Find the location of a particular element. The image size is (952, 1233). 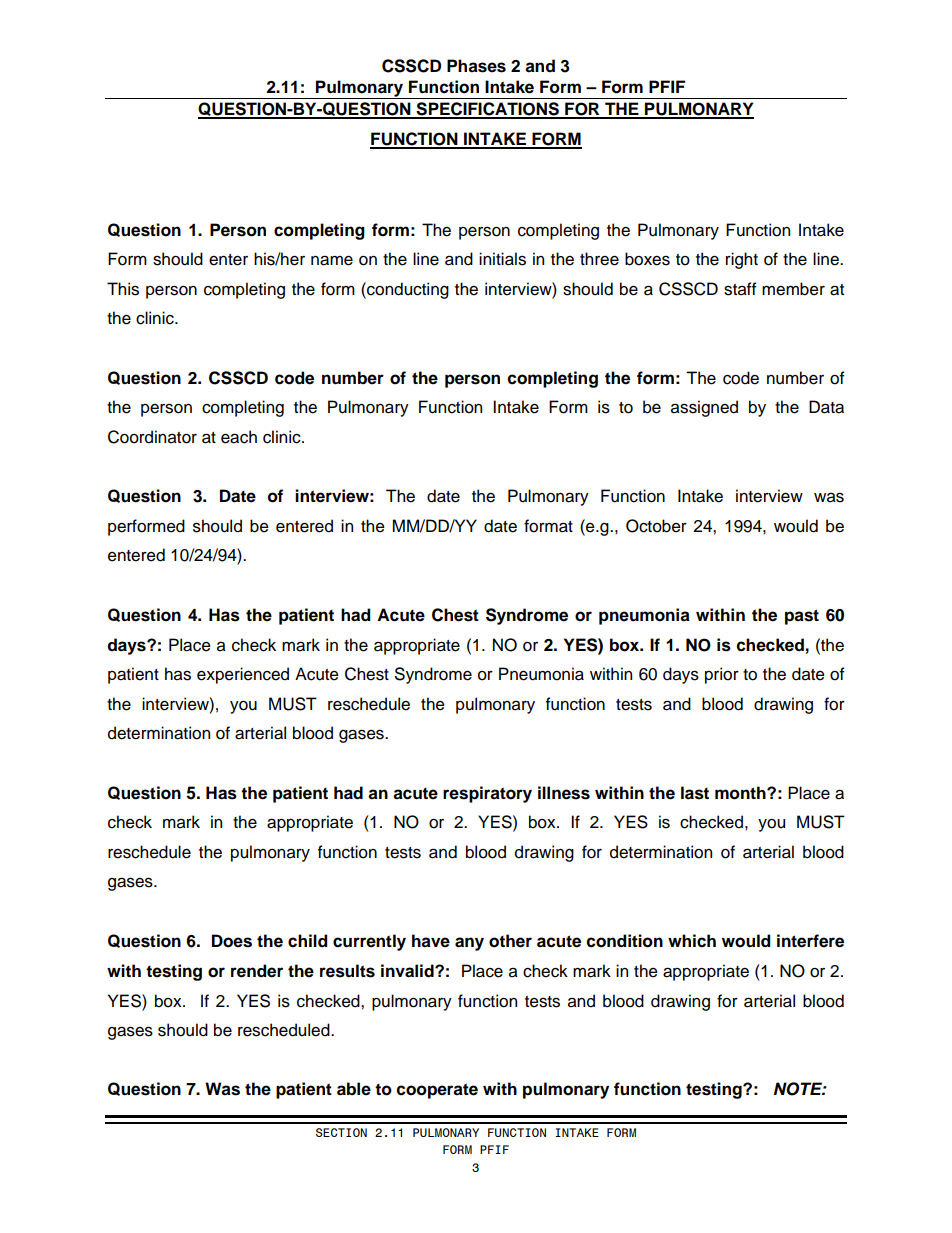

Phases is located at coordinates (476, 66).
